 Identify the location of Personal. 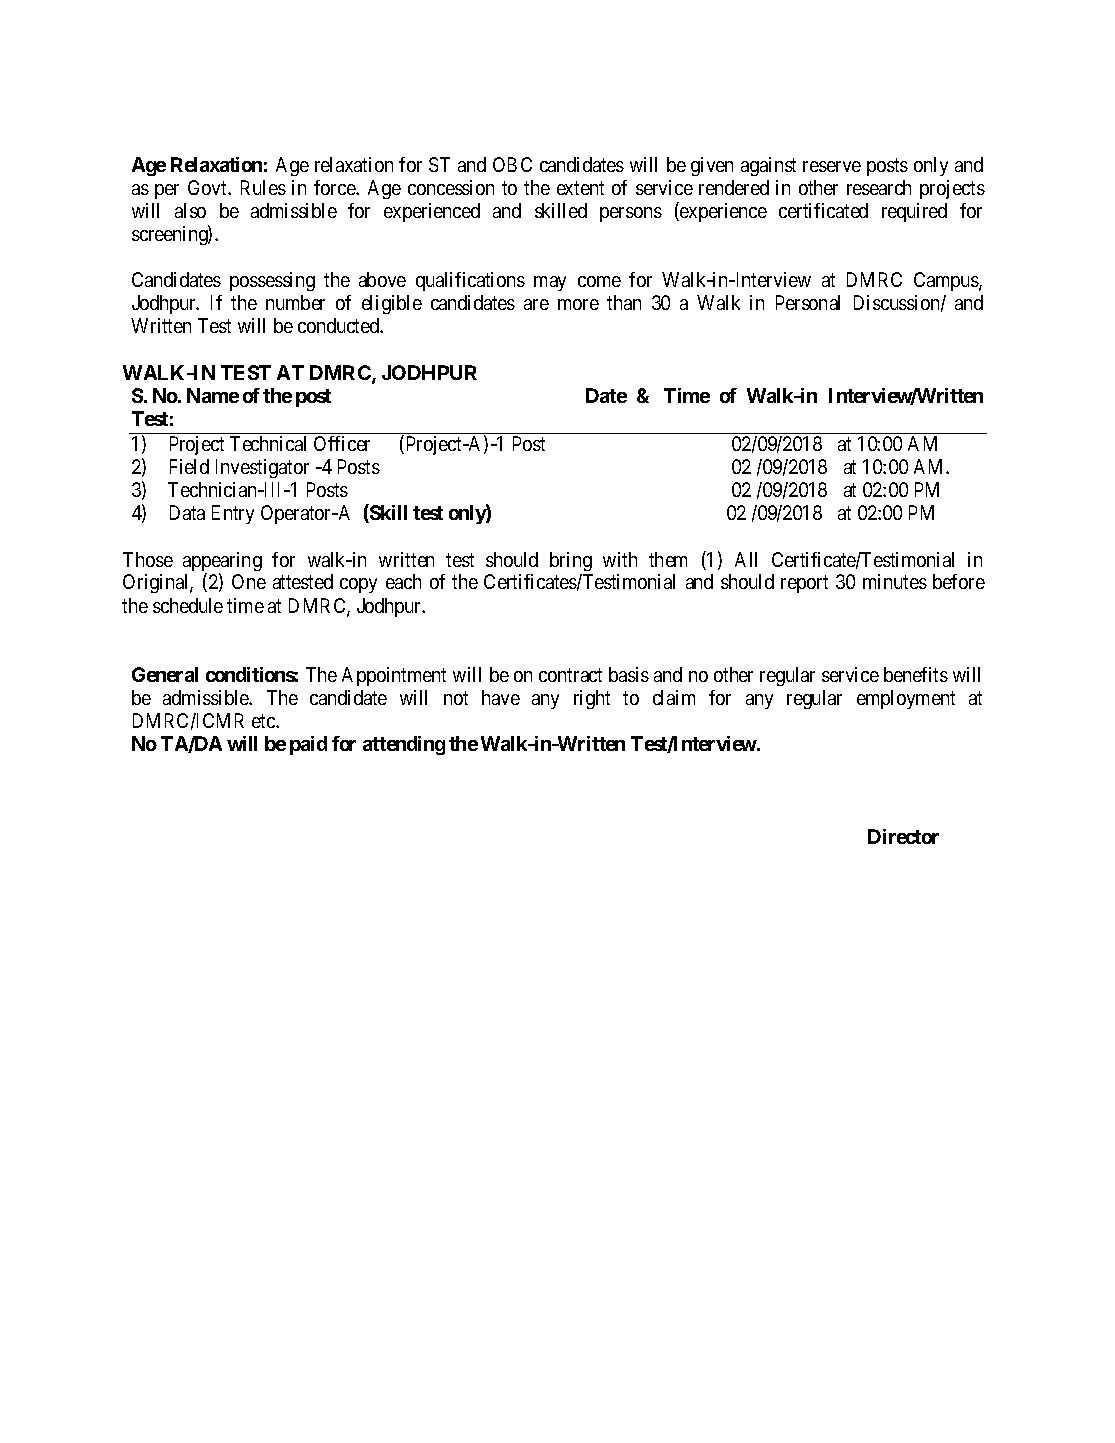
(808, 302).
